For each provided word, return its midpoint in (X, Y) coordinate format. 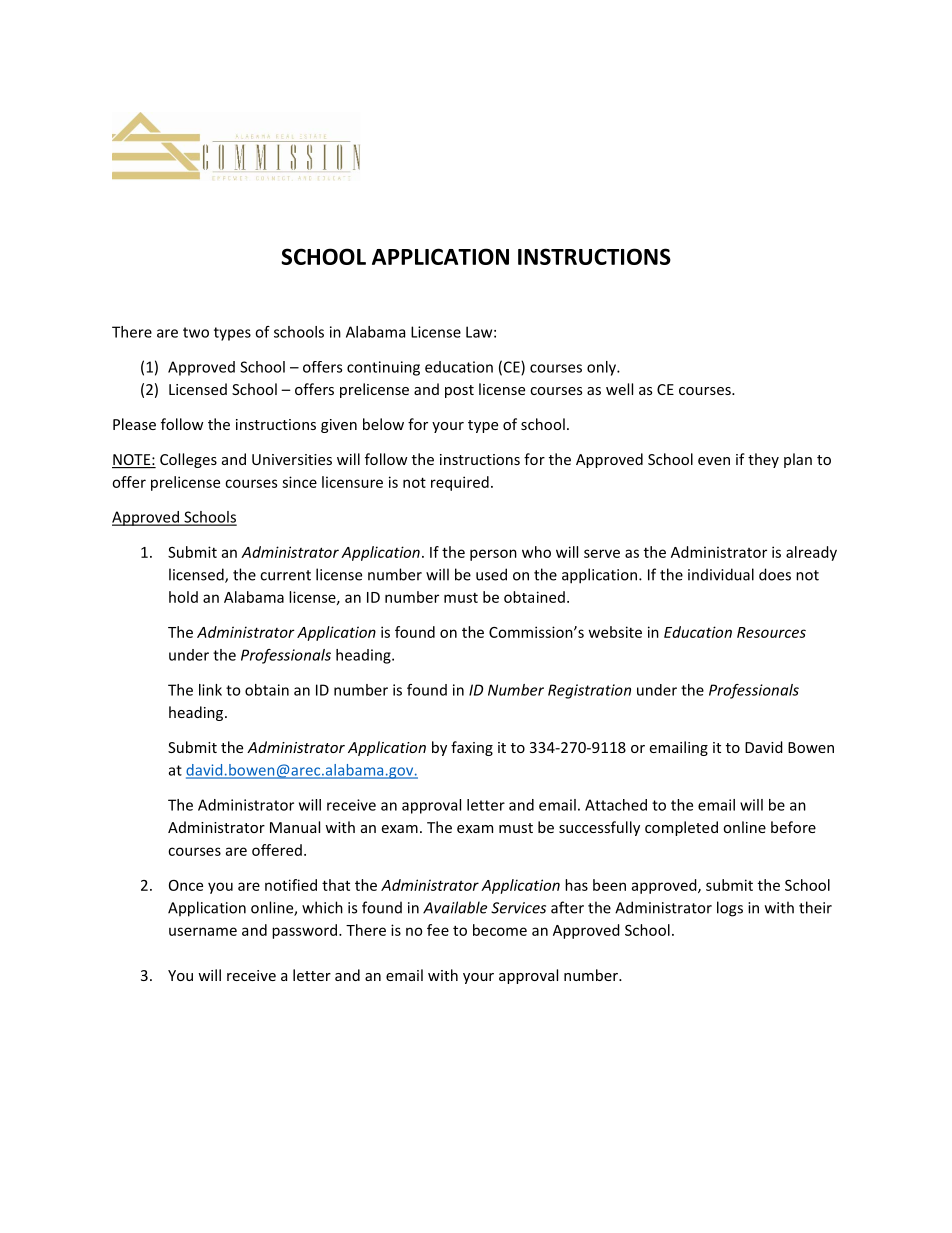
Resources (771, 632)
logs (730, 909)
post (459, 391)
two (196, 332)
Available (455, 907)
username (203, 931)
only (602, 368)
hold (183, 597)
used (491, 574)
